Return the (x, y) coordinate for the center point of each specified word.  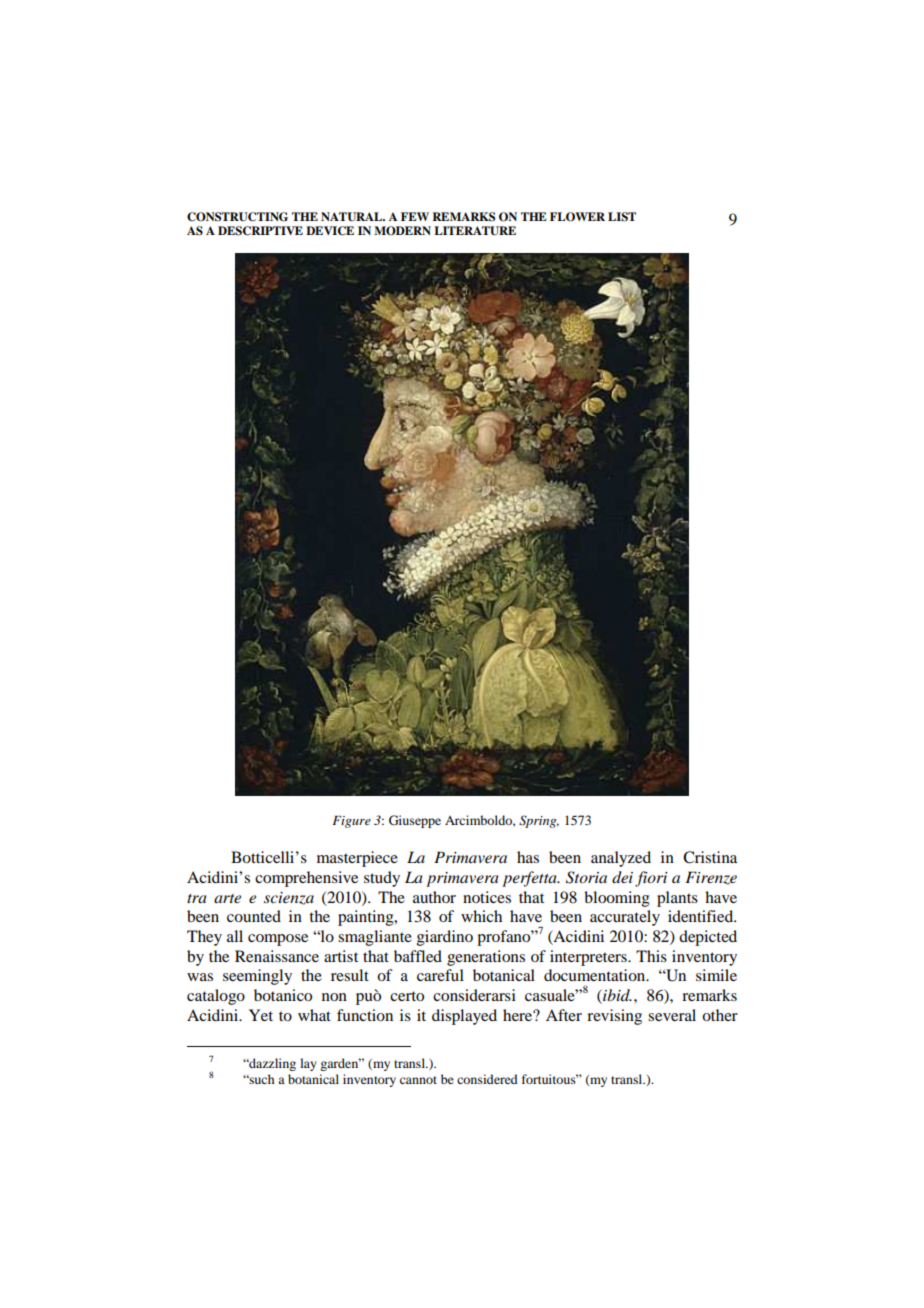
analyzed (621, 859)
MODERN (402, 231)
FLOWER (577, 217)
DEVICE (330, 231)
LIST (622, 217)
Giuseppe (415, 821)
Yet (261, 1015)
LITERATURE (475, 231)
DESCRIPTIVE (260, 231)
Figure (351, 822)
